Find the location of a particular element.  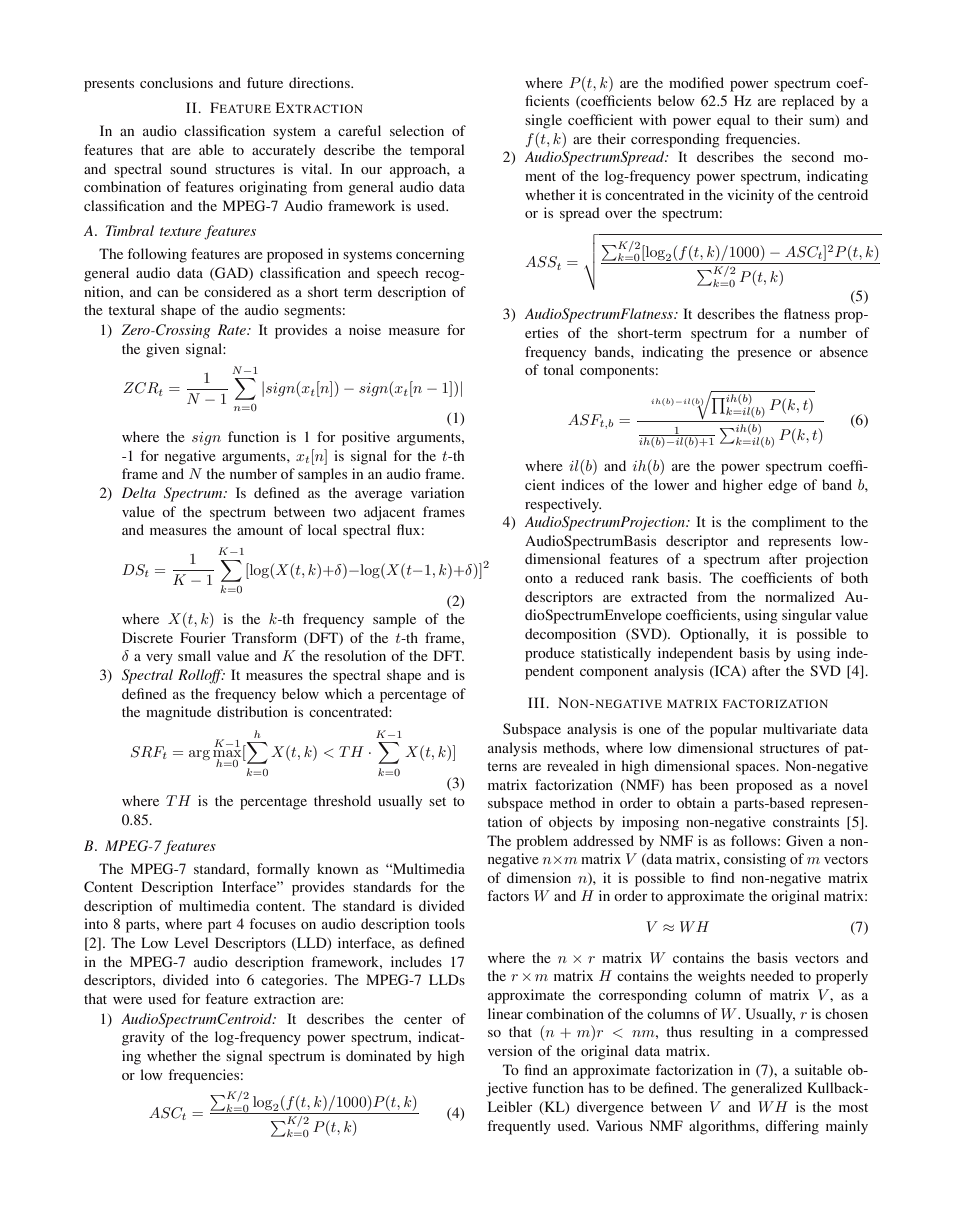

variation is located at coordinates (437, 492).
